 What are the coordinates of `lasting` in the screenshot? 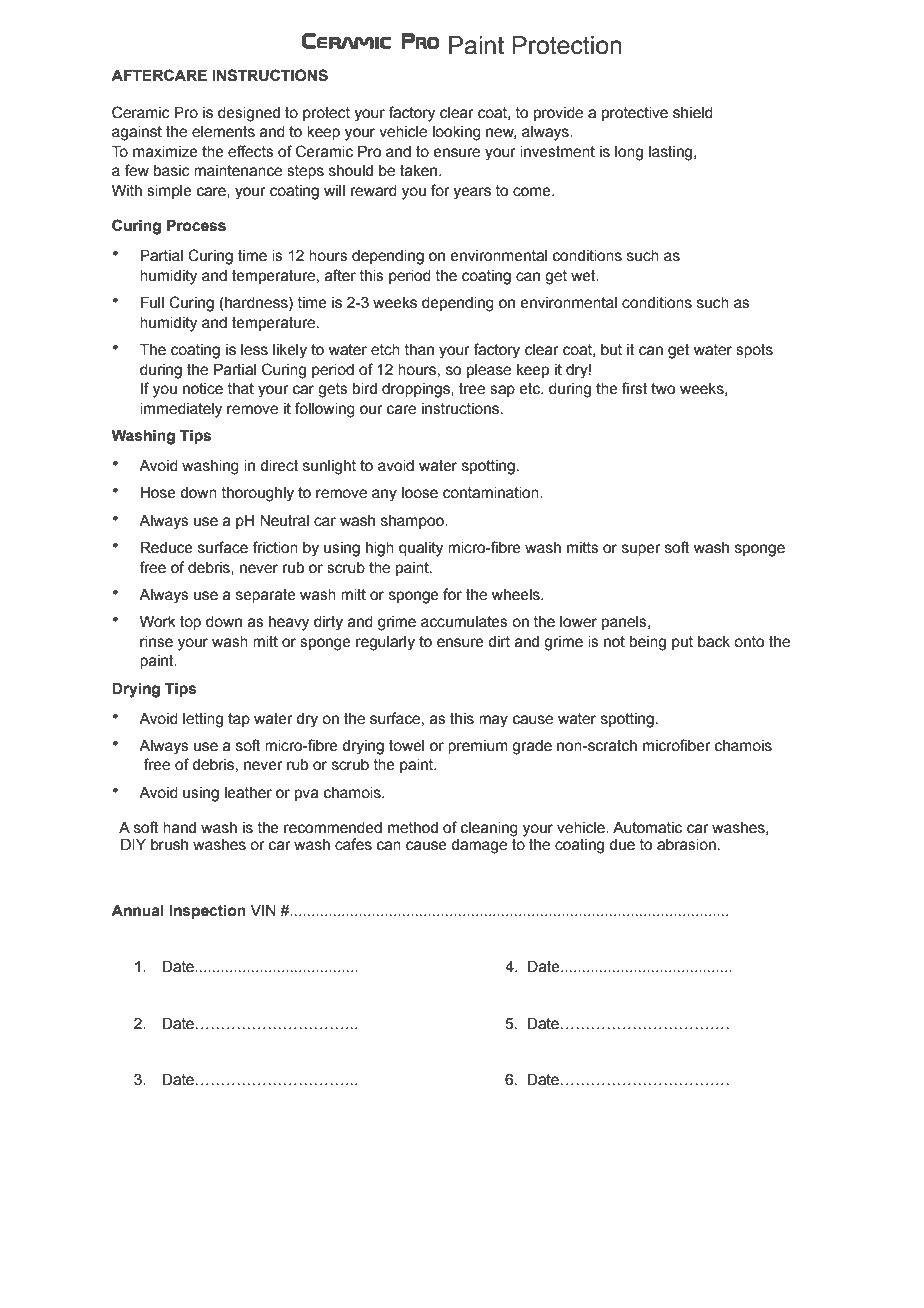 It's located at (672, 153).
